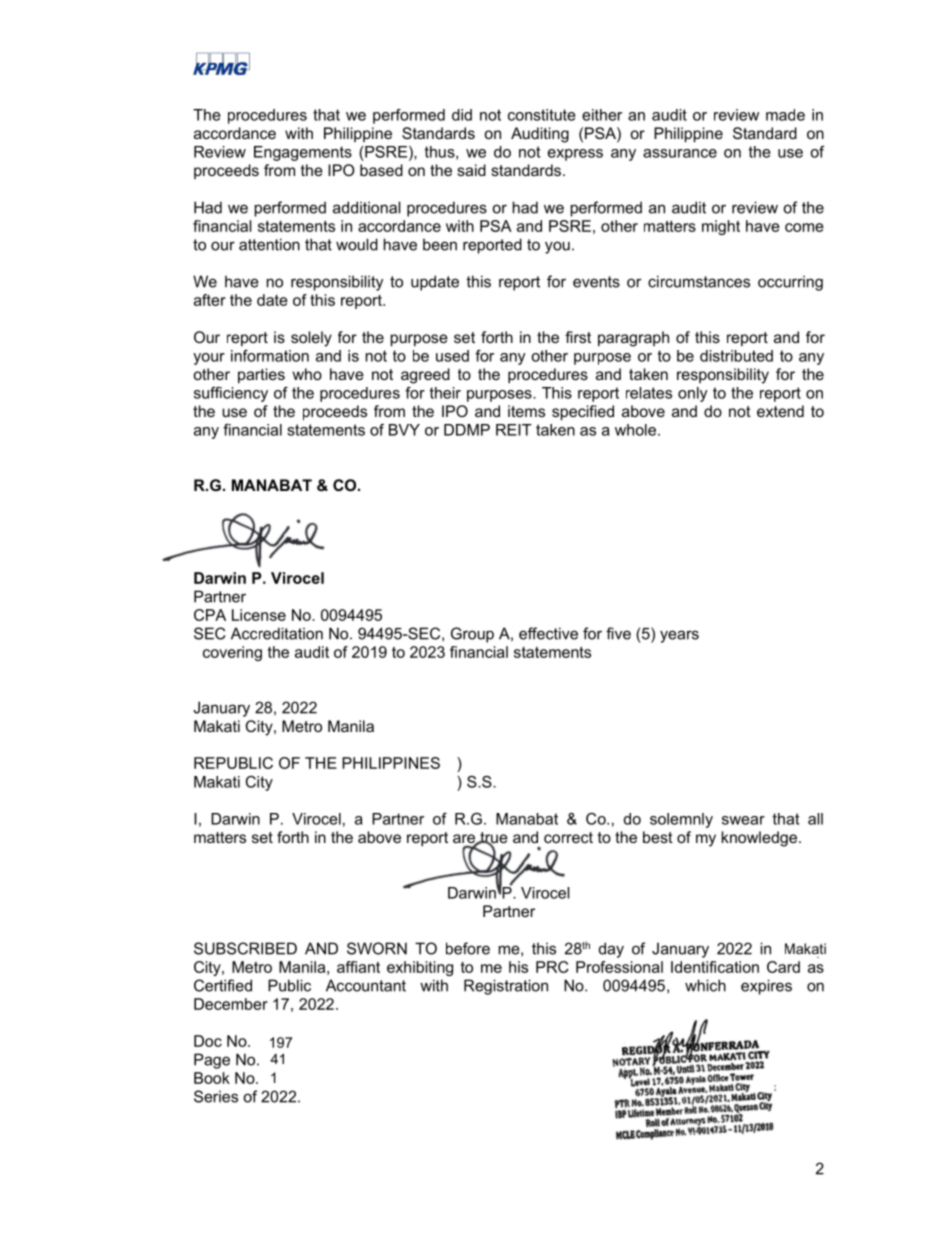  I want to click on correct, so click(568, 837).
